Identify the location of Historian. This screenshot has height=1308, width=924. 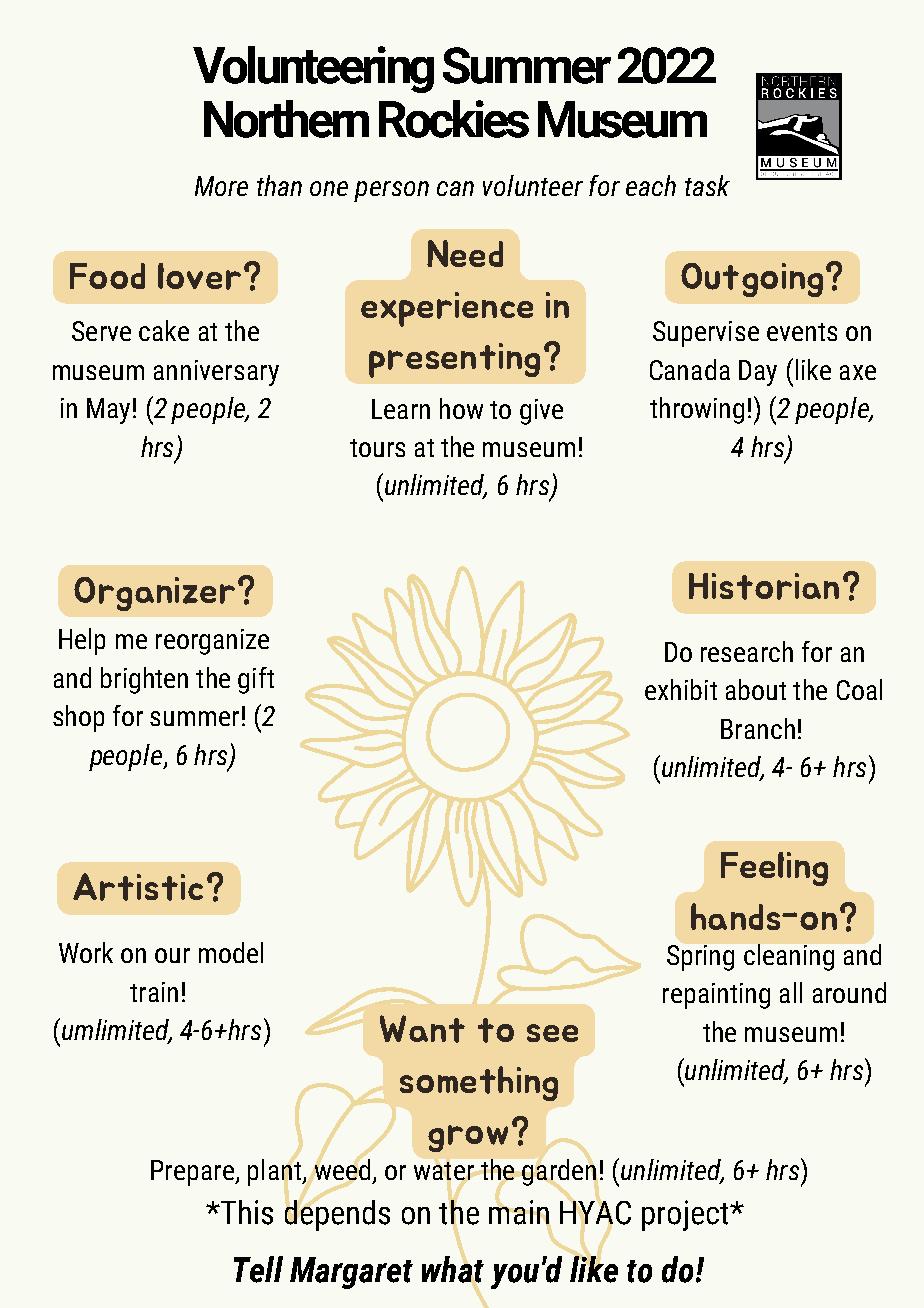
(764, 586).
